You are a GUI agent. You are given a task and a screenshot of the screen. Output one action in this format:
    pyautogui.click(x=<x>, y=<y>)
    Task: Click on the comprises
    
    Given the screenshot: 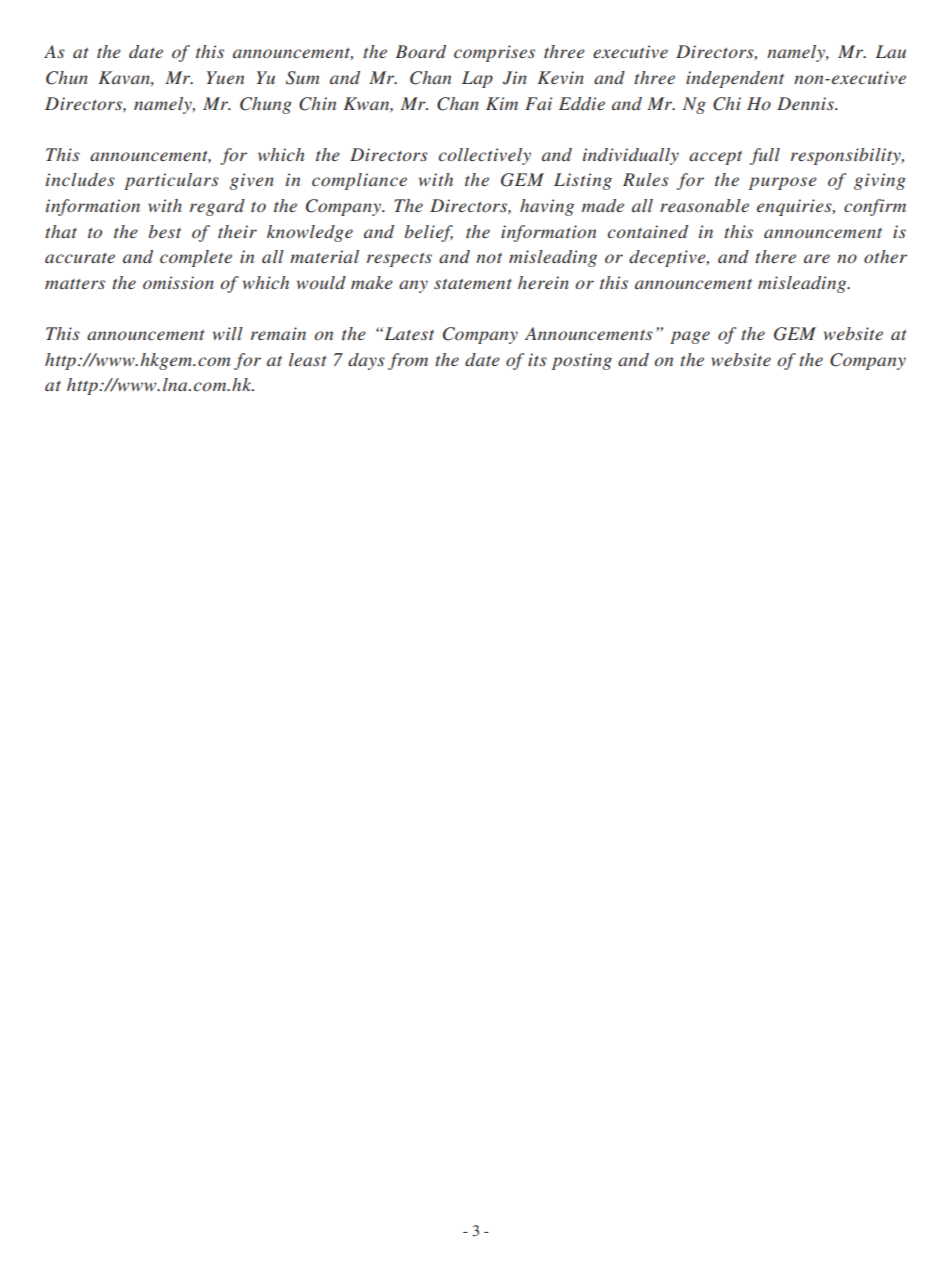 What is the action you would take?
    pyautogui.click(x=494, y=53)
